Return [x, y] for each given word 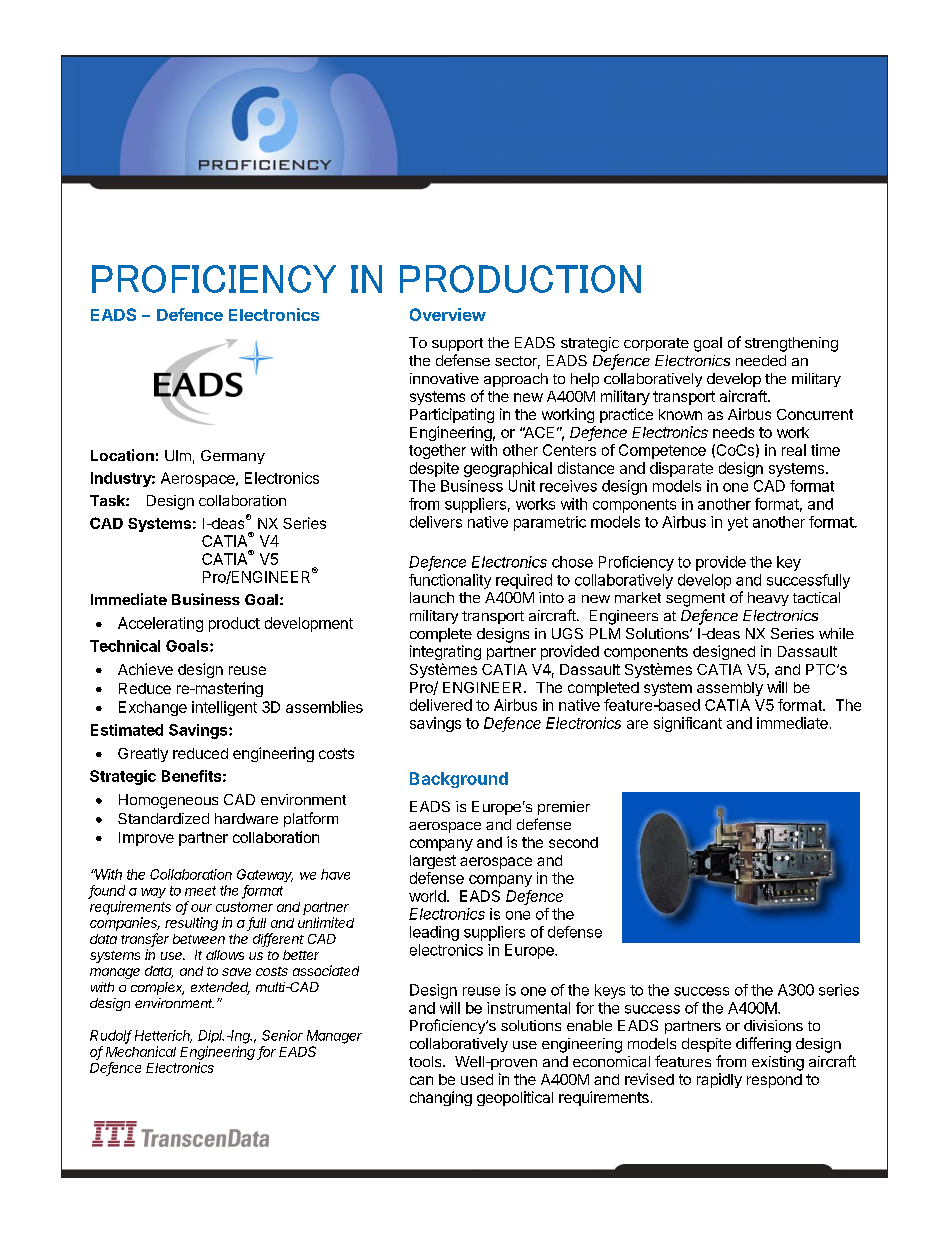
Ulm [178, 455]
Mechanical [141, 1051]
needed [761, 360]
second [573, 842]
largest [433, 862]
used [477, 1079]
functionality [450, 581]
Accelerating [160, 624]
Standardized [163, 818]
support [457, 344]
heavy [768, 599]
